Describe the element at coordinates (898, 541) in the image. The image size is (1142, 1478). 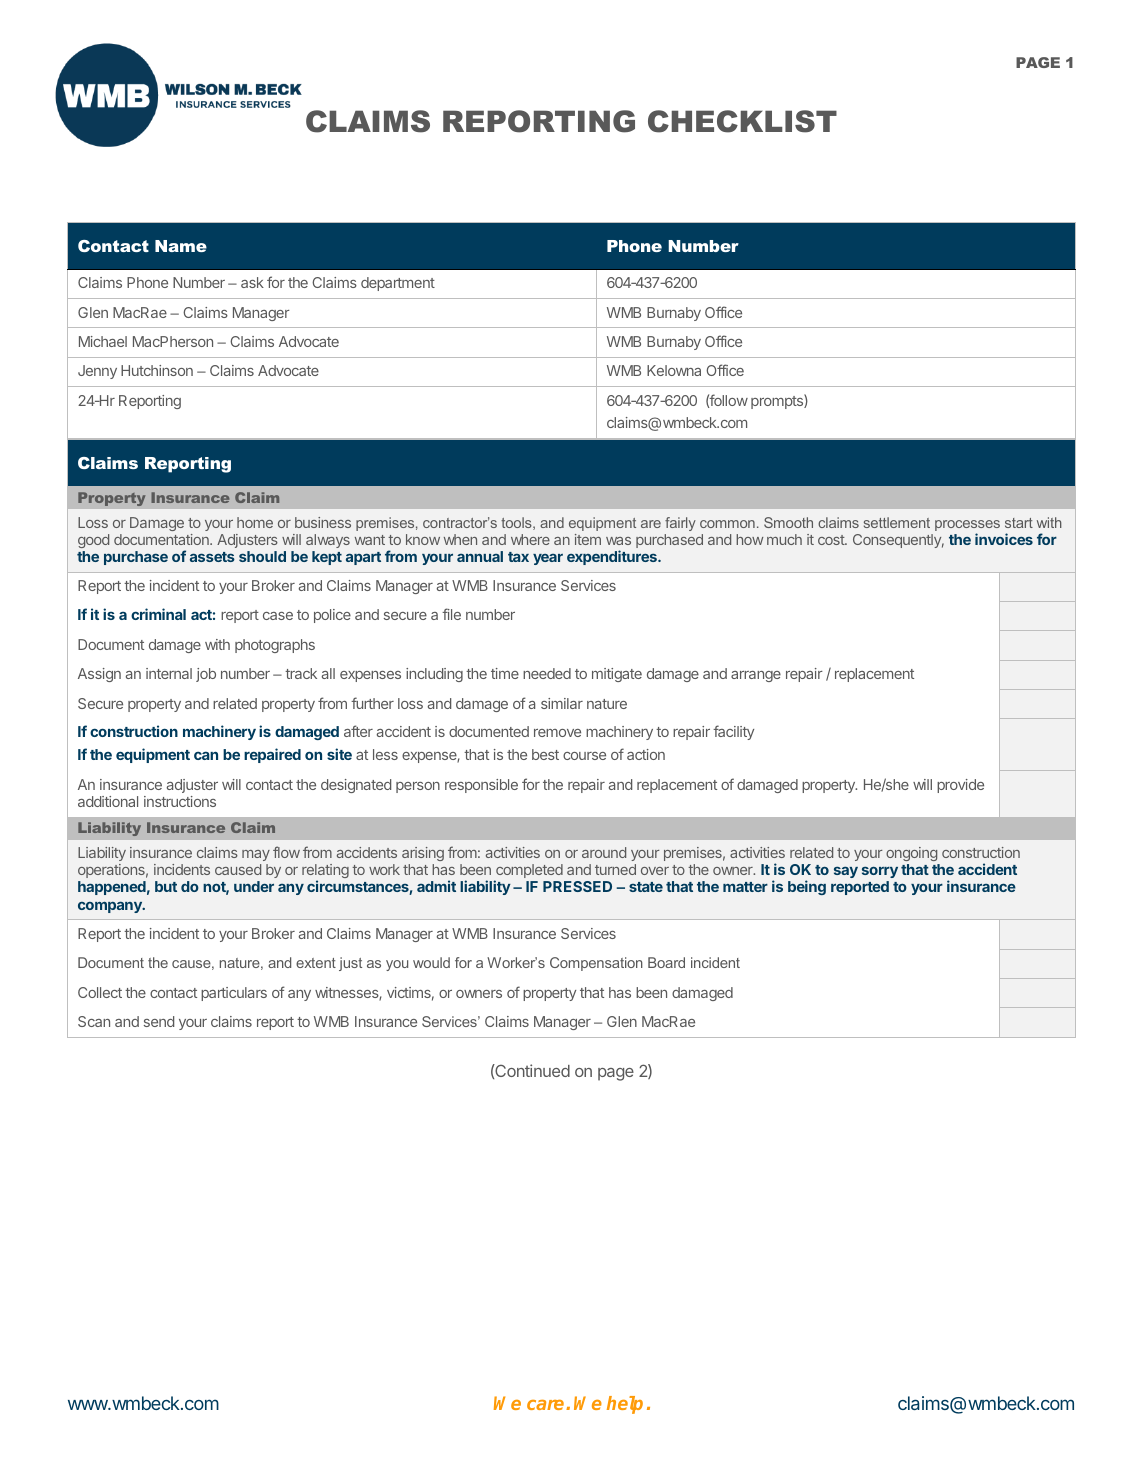
I see `Consequently` at that location.
